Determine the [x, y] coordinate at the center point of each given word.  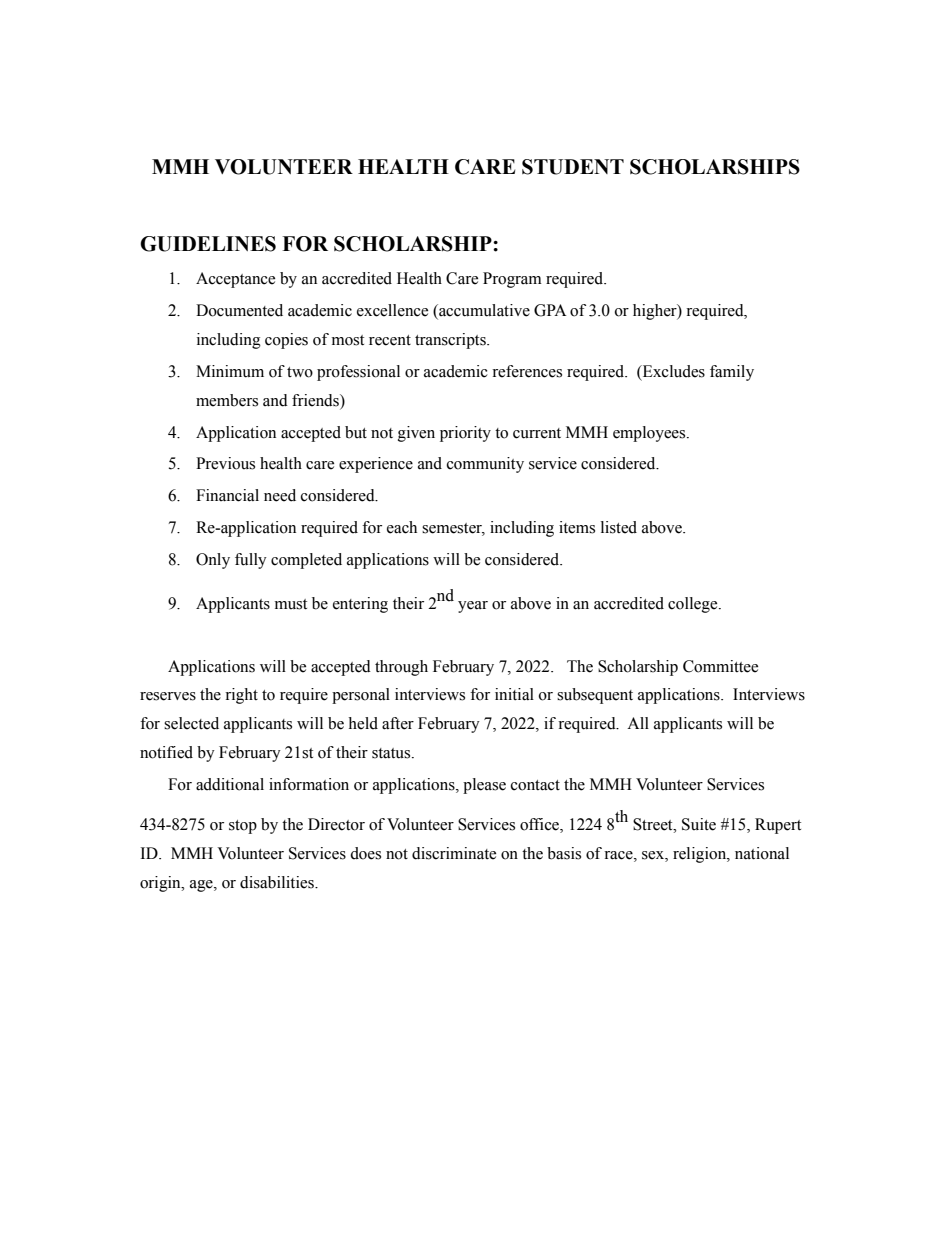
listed [619, 527]
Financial [227, 495]
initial [514, 694]
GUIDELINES [208, 244]
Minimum [230, 371]
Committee [720, 666]
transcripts [451, 341]
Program [512, 280]
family [732, 373]
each [402, 527]
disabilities [278, 882]
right [241, 696]
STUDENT [573, 167]
